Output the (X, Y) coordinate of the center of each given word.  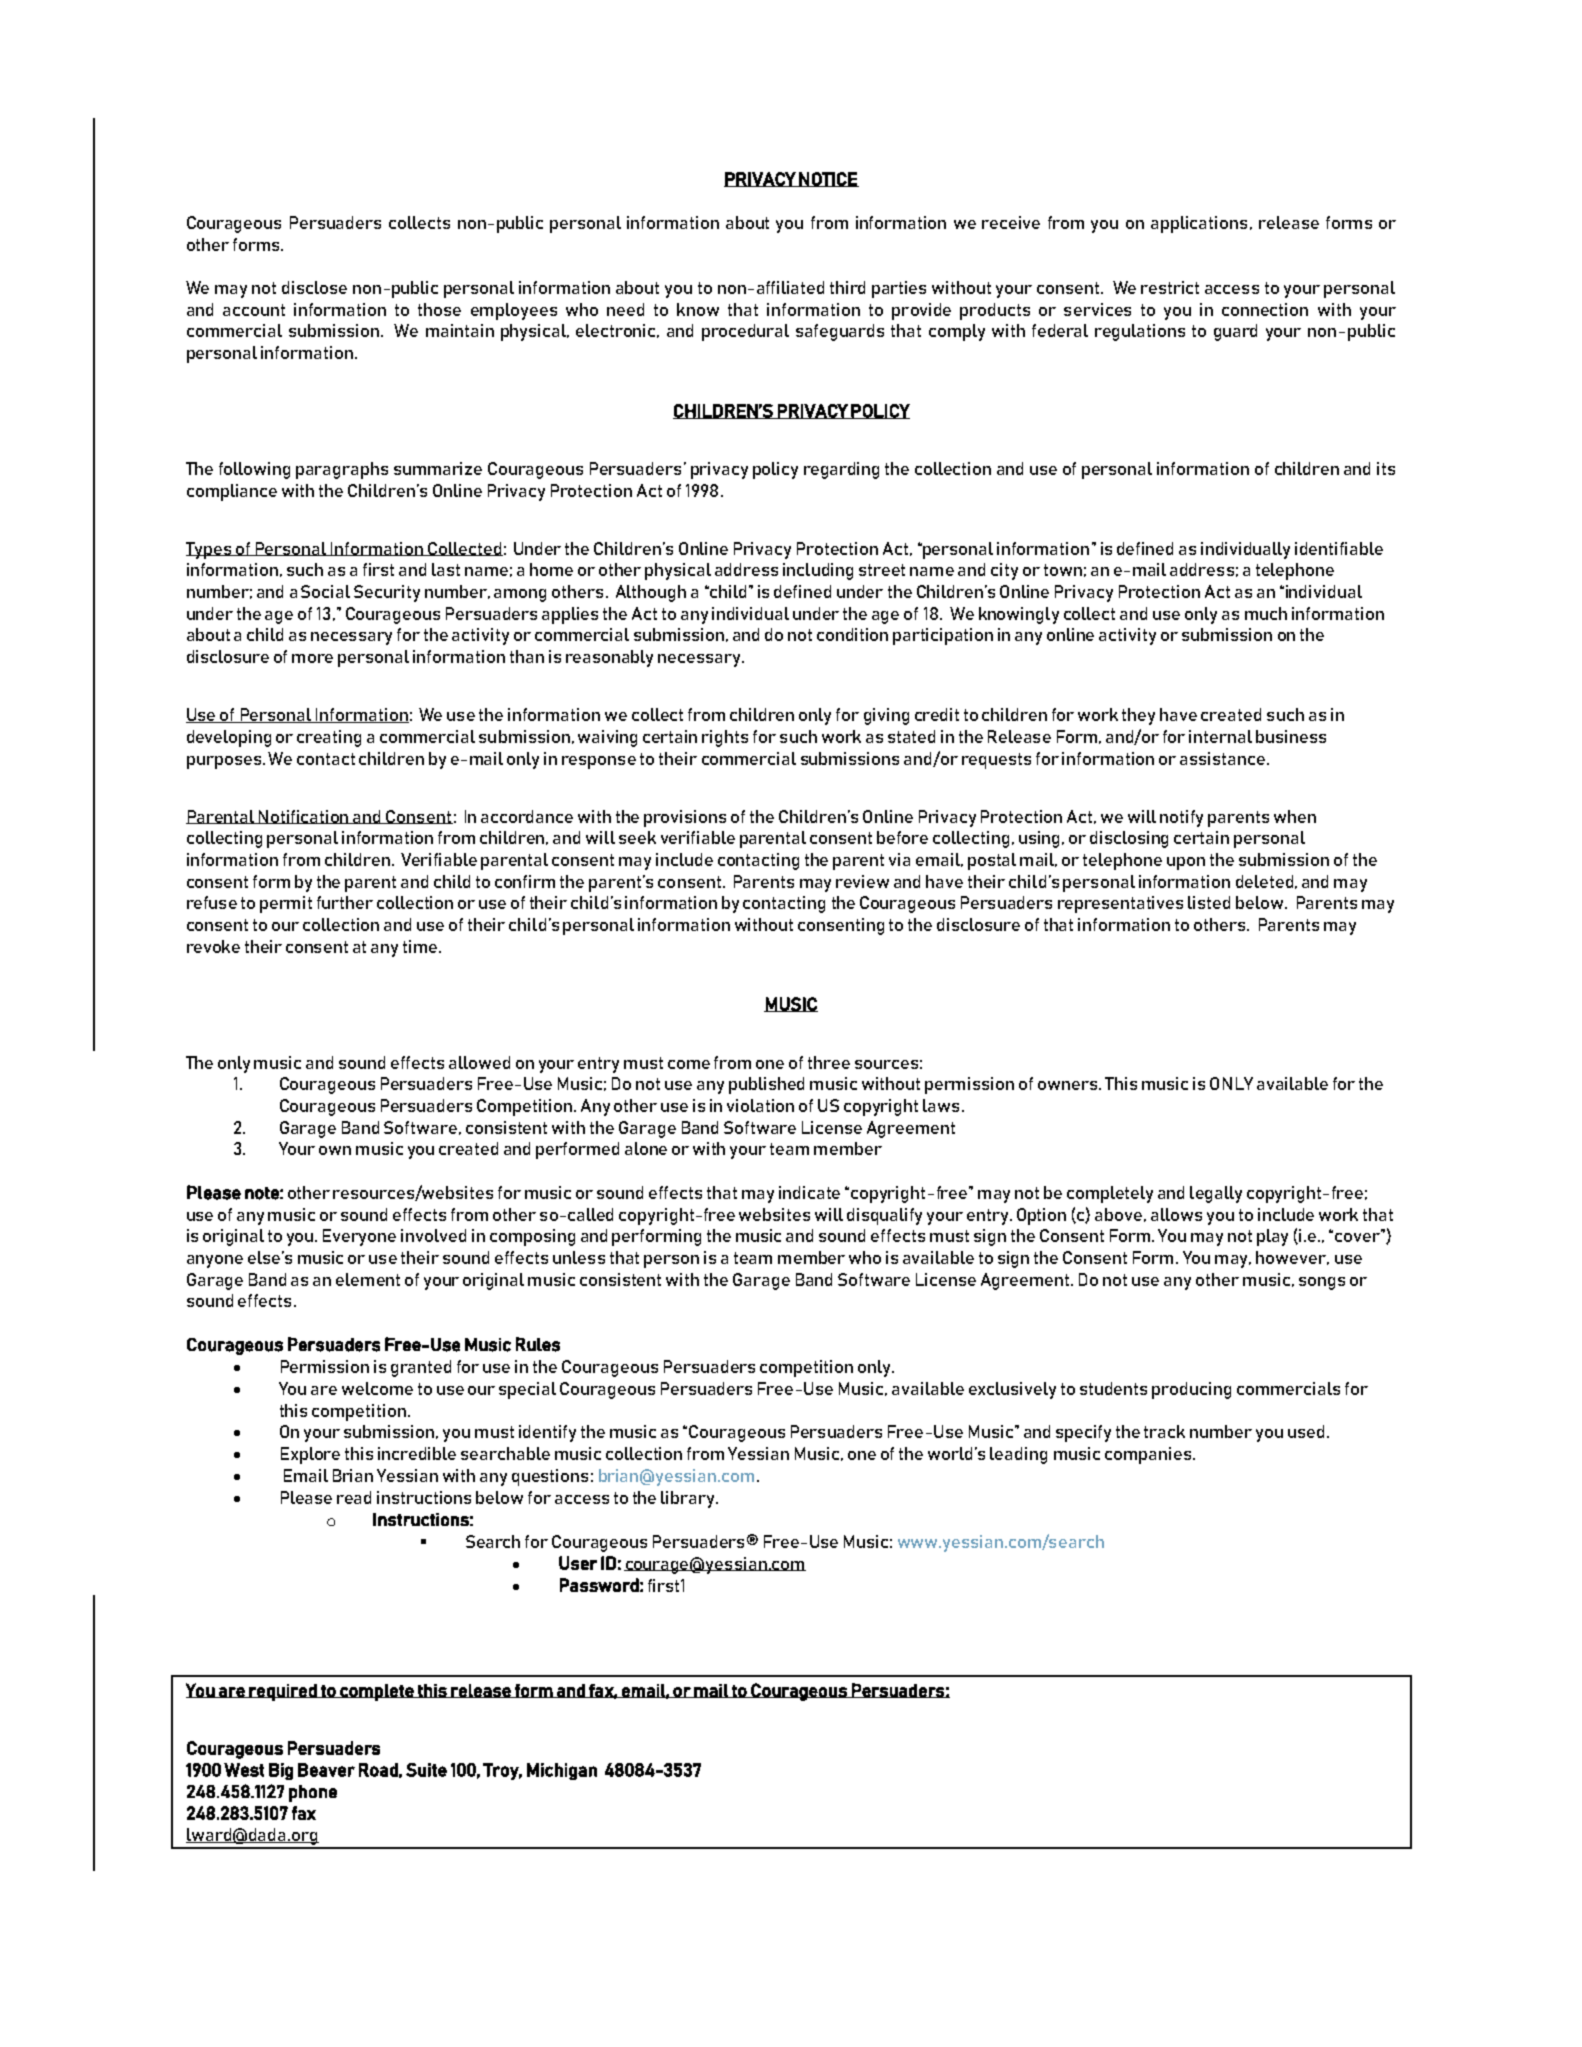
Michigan (562, 1771)
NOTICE (828, 179)
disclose (314, 287)
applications (1199, 224)
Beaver (326, 1770)
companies (1148, 1455)
